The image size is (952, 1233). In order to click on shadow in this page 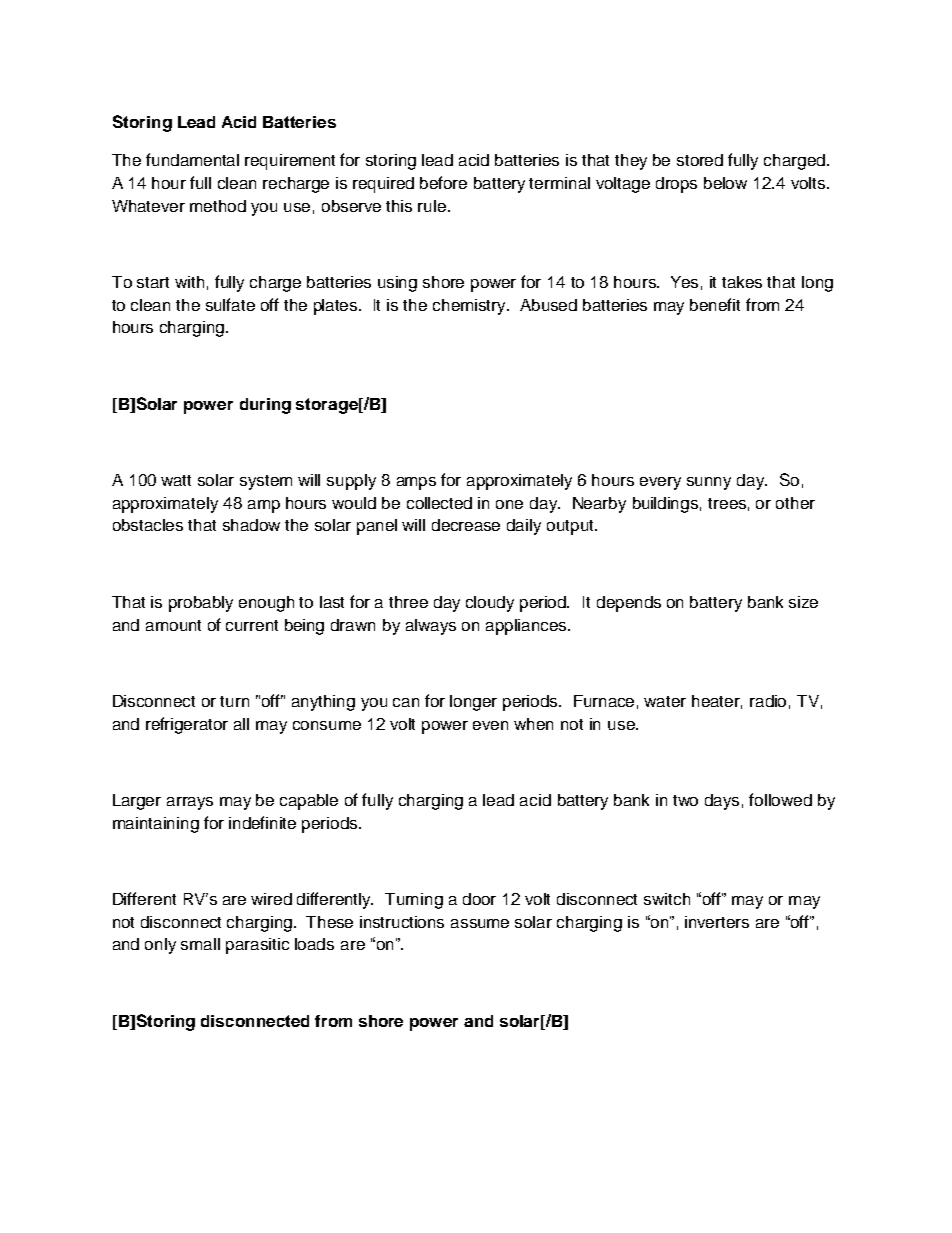, I will do `click(251, 525)`.
